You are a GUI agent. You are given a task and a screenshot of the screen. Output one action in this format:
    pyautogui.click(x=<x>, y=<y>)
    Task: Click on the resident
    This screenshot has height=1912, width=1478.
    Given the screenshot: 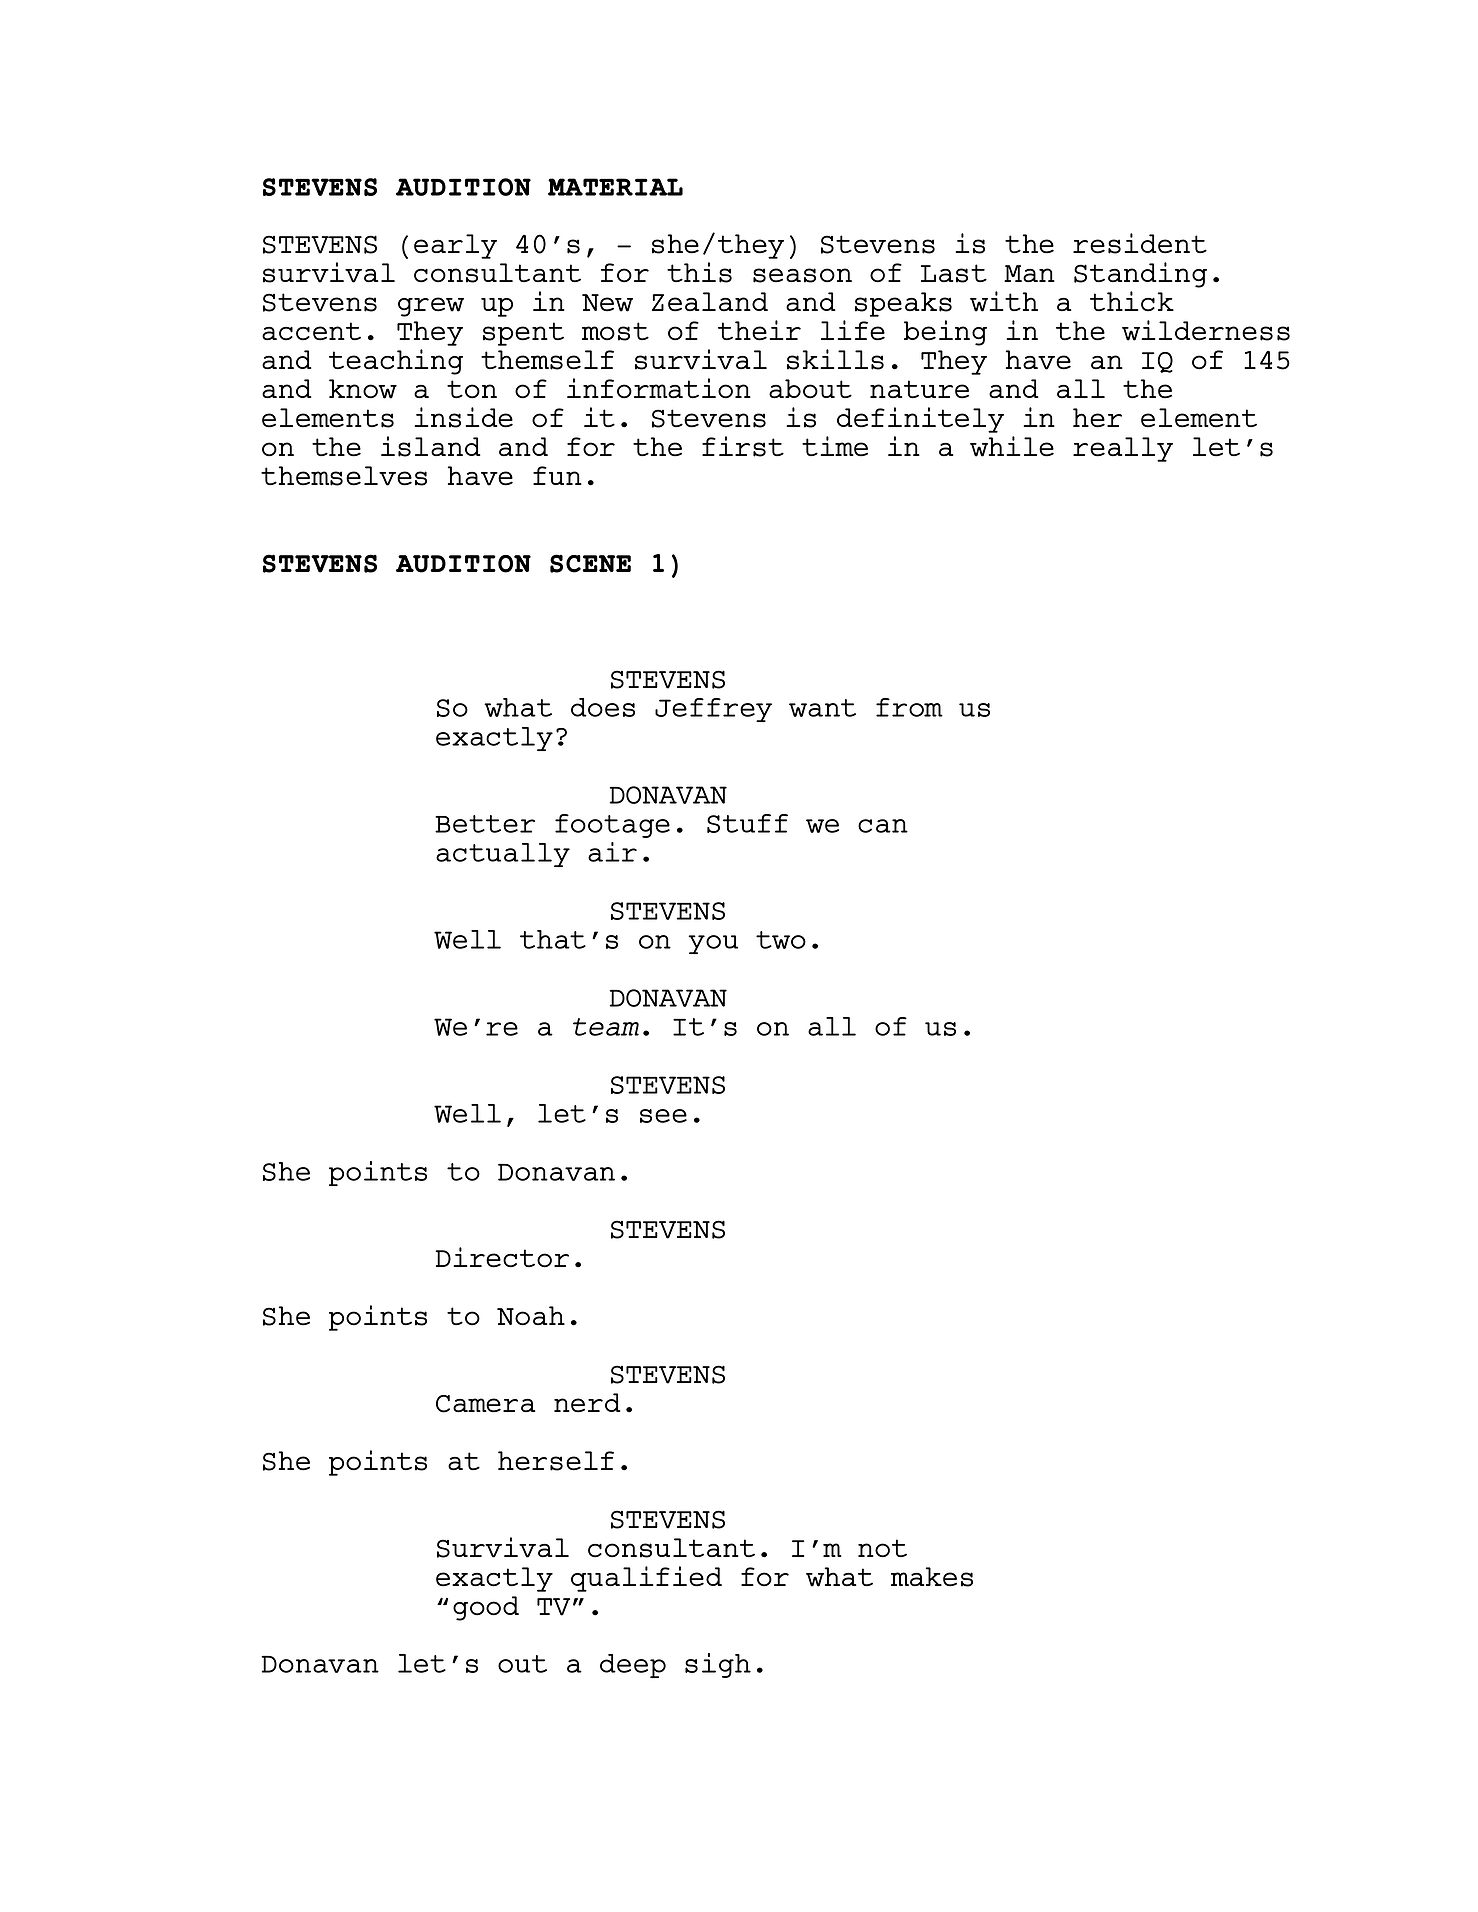 What is the action you would take?
    pyautogui.click(x=1140, y=243)
